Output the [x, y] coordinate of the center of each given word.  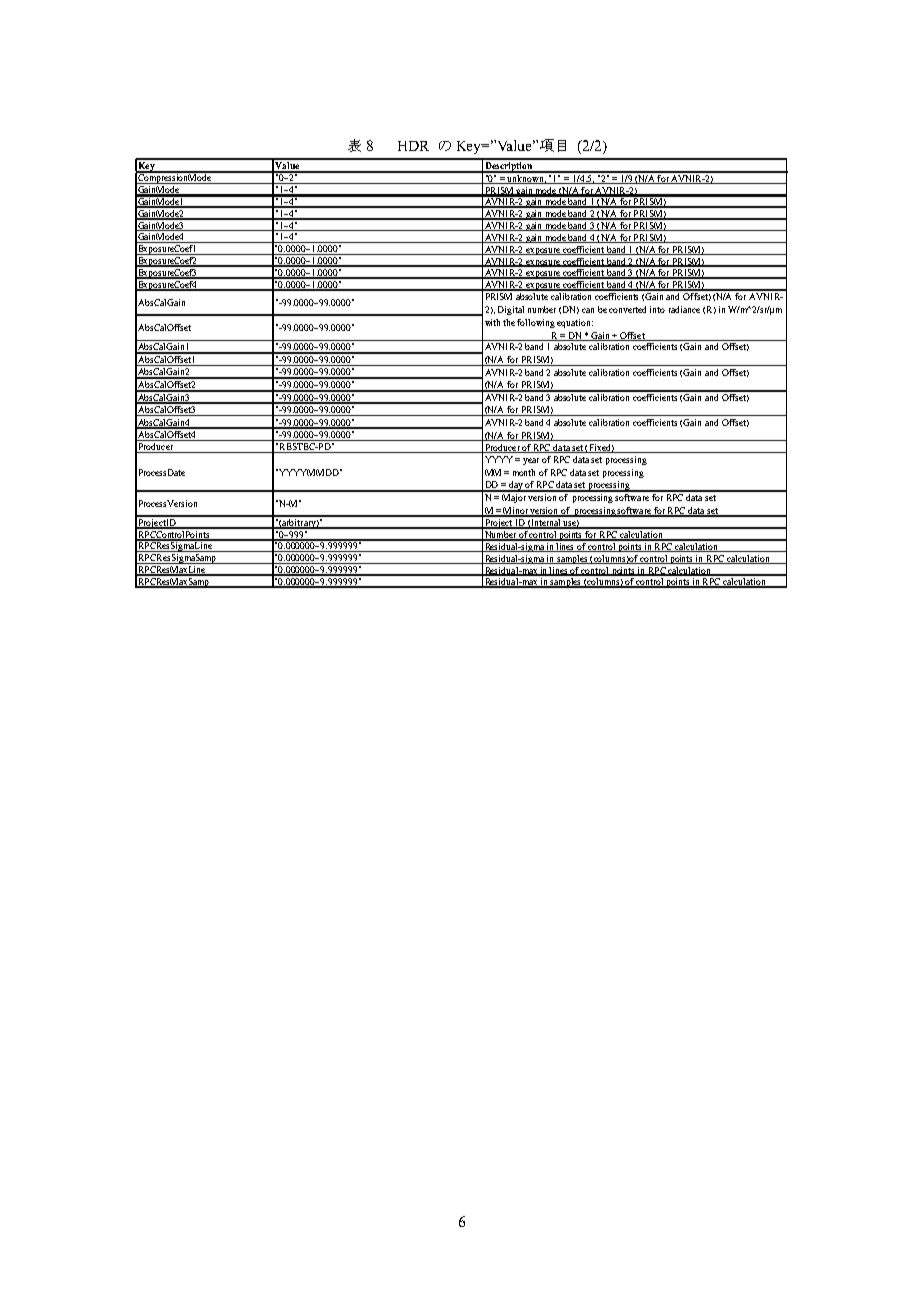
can [588, 310]
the [510, 322]
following [536, 323]
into [657, 309]
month [524, 472]
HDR [413, 146]
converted [627, 309]
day [516, 486]
